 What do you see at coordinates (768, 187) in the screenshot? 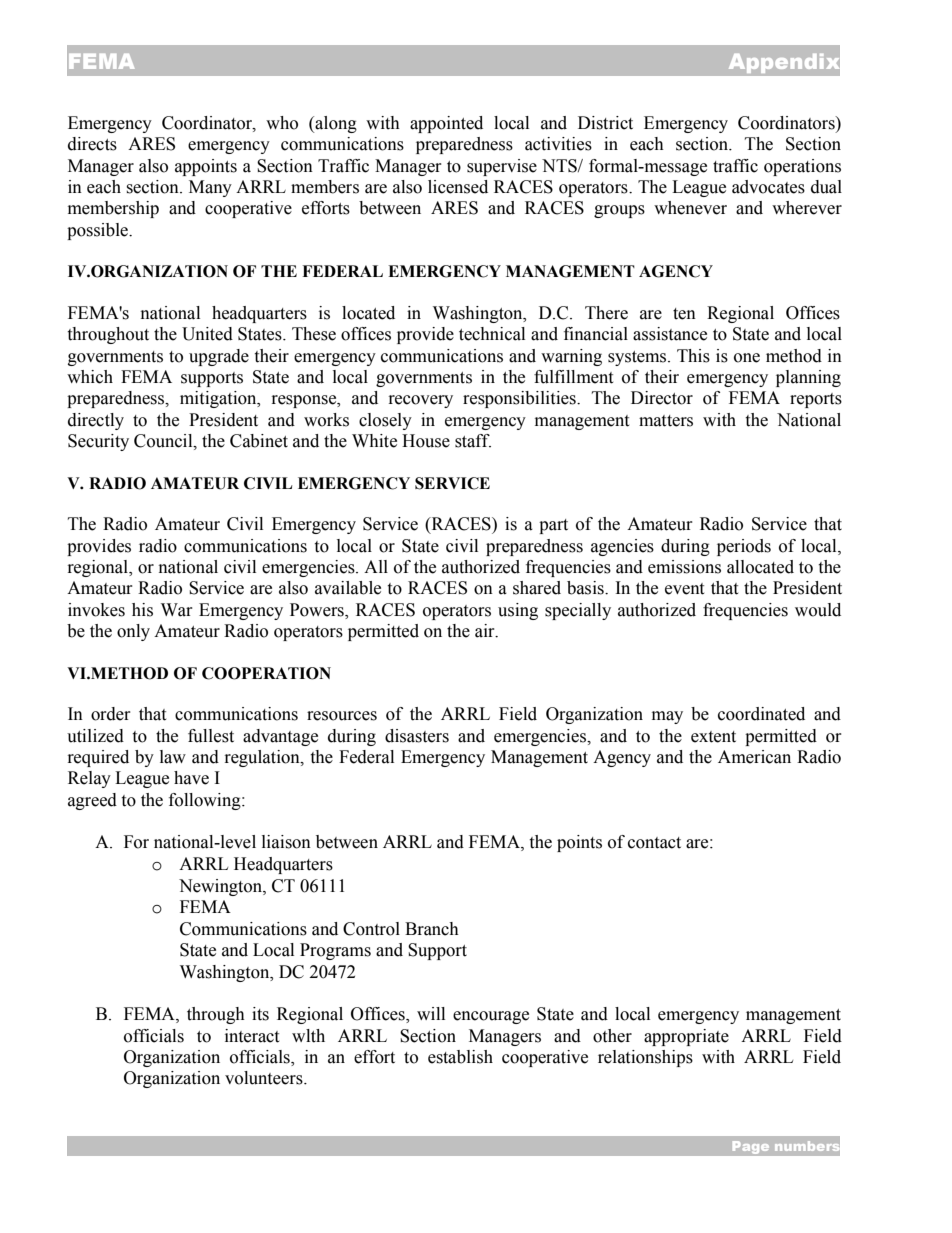
I see `advocates` at bounding box center [768, 187].
